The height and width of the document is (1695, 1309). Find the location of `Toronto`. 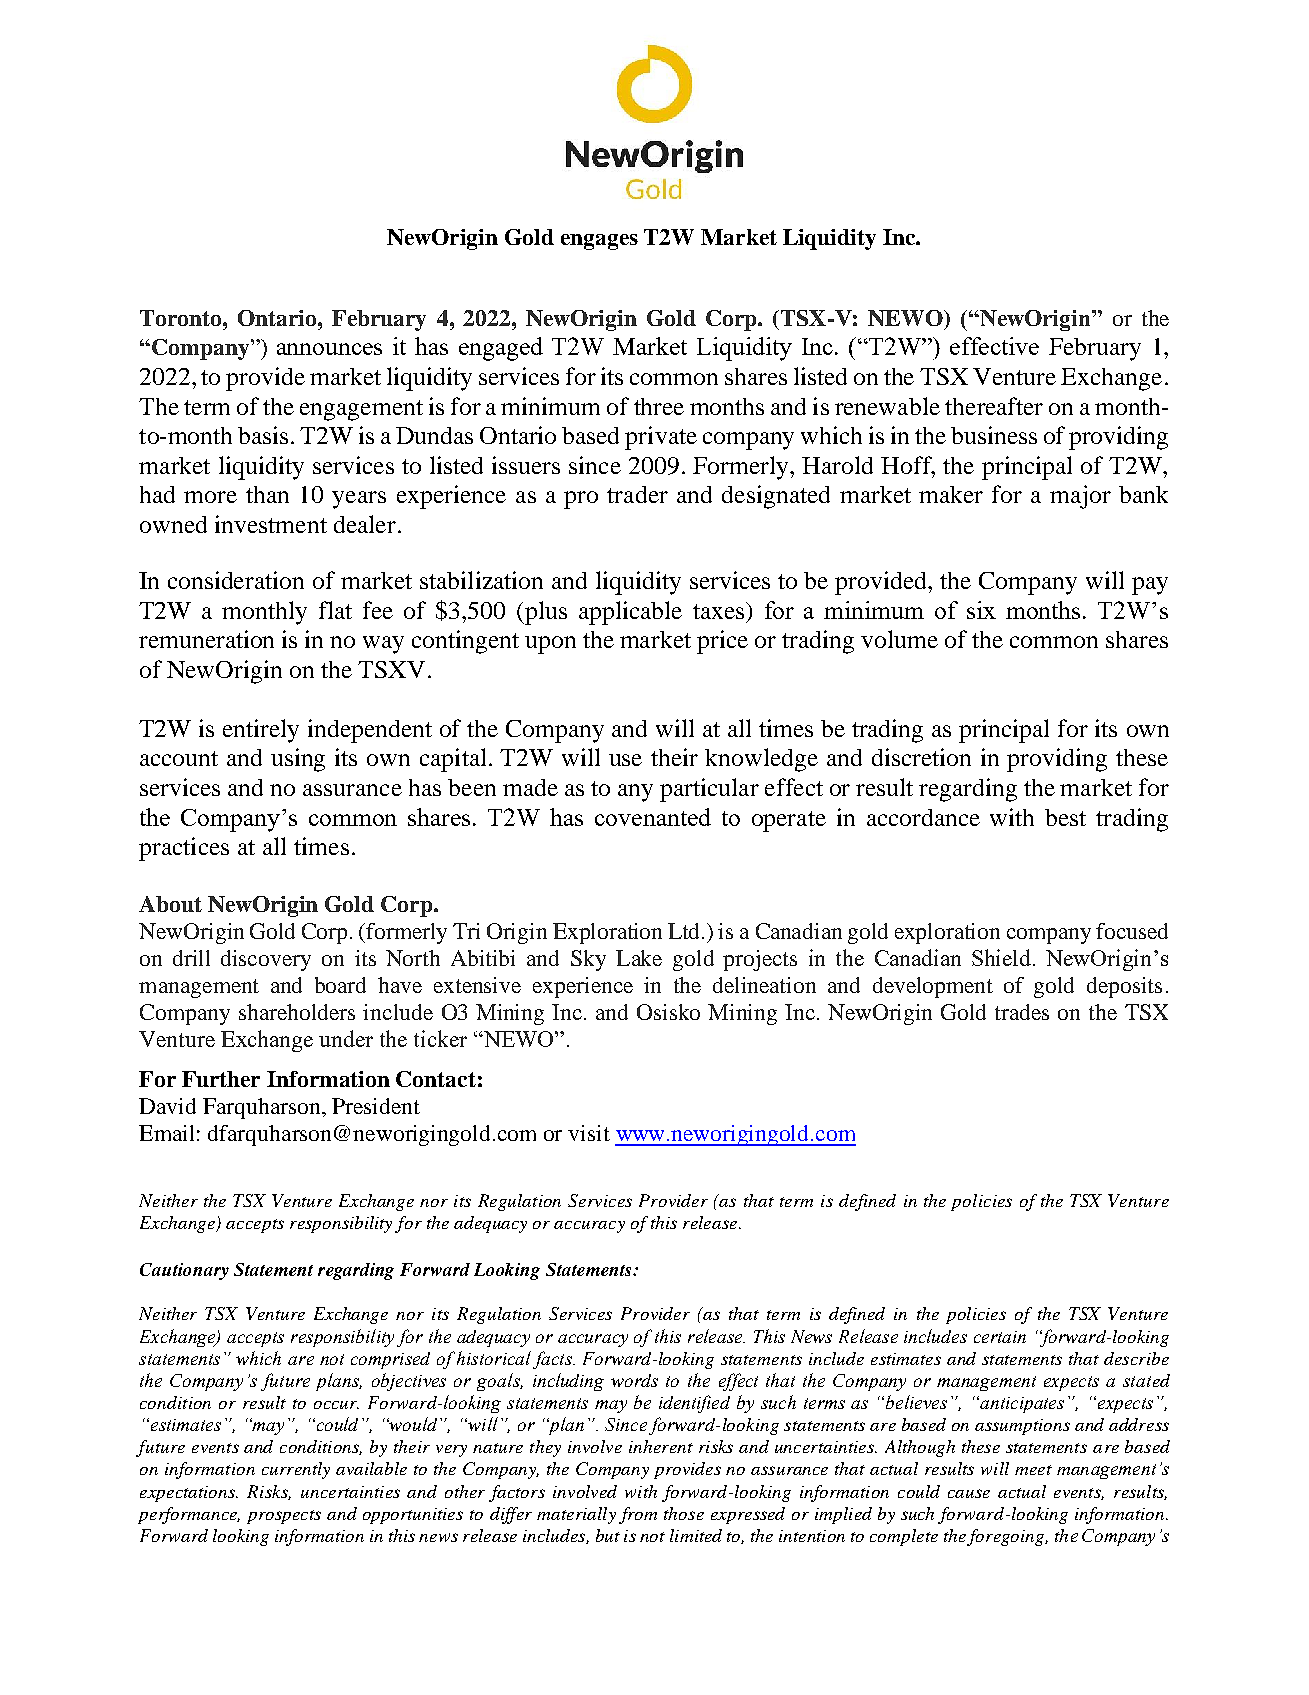

Toronto is located at coordinates (182, 318).
